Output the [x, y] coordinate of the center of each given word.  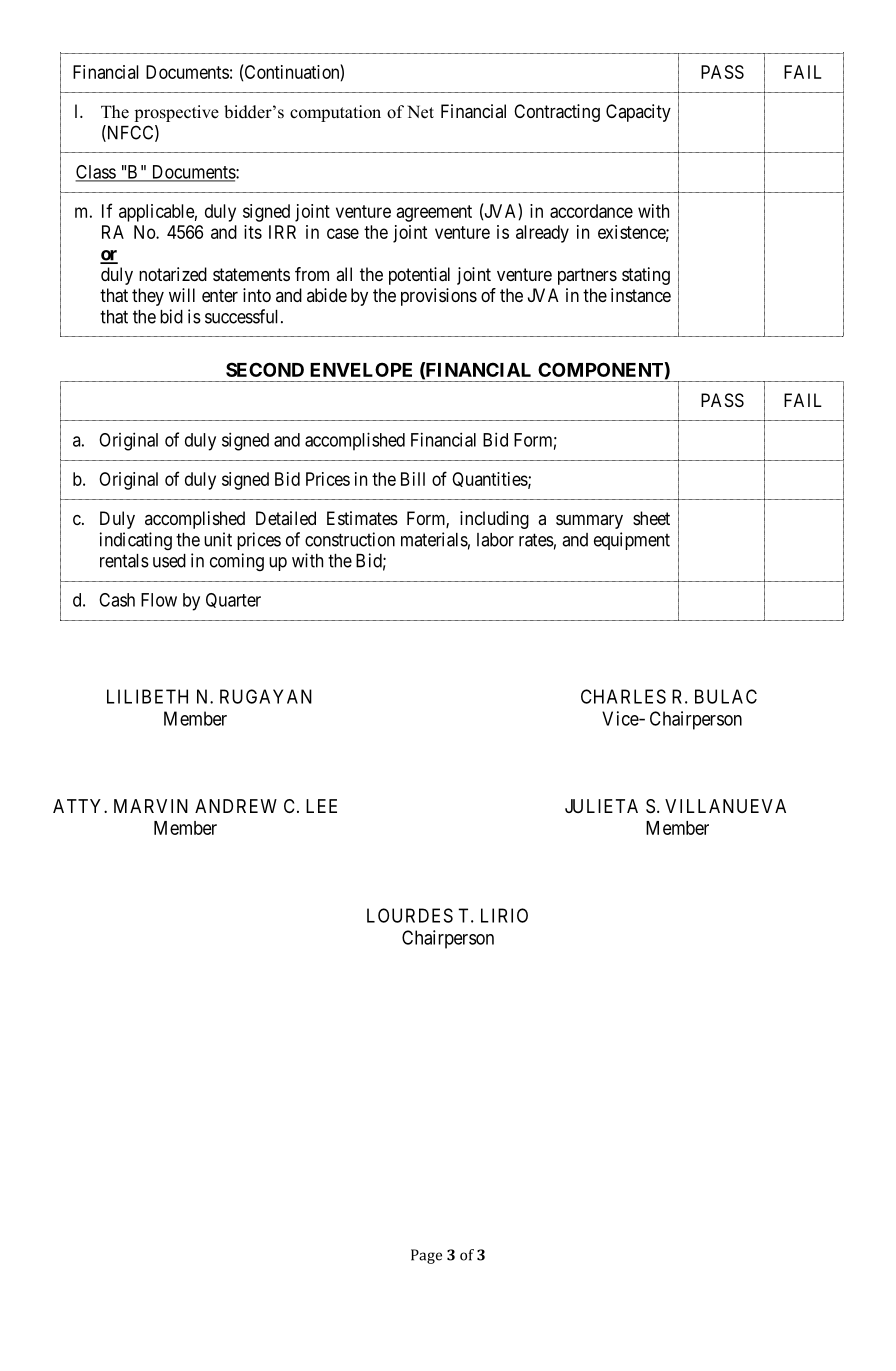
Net [420, 112]
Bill [413, 479]
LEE [321, 806]
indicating [136, 541]
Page [426, 1256]
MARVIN [151, 806]
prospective [176, 113]
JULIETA [601, 806]
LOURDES [410, 915]
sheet [651, 518]
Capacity [638, 113]
